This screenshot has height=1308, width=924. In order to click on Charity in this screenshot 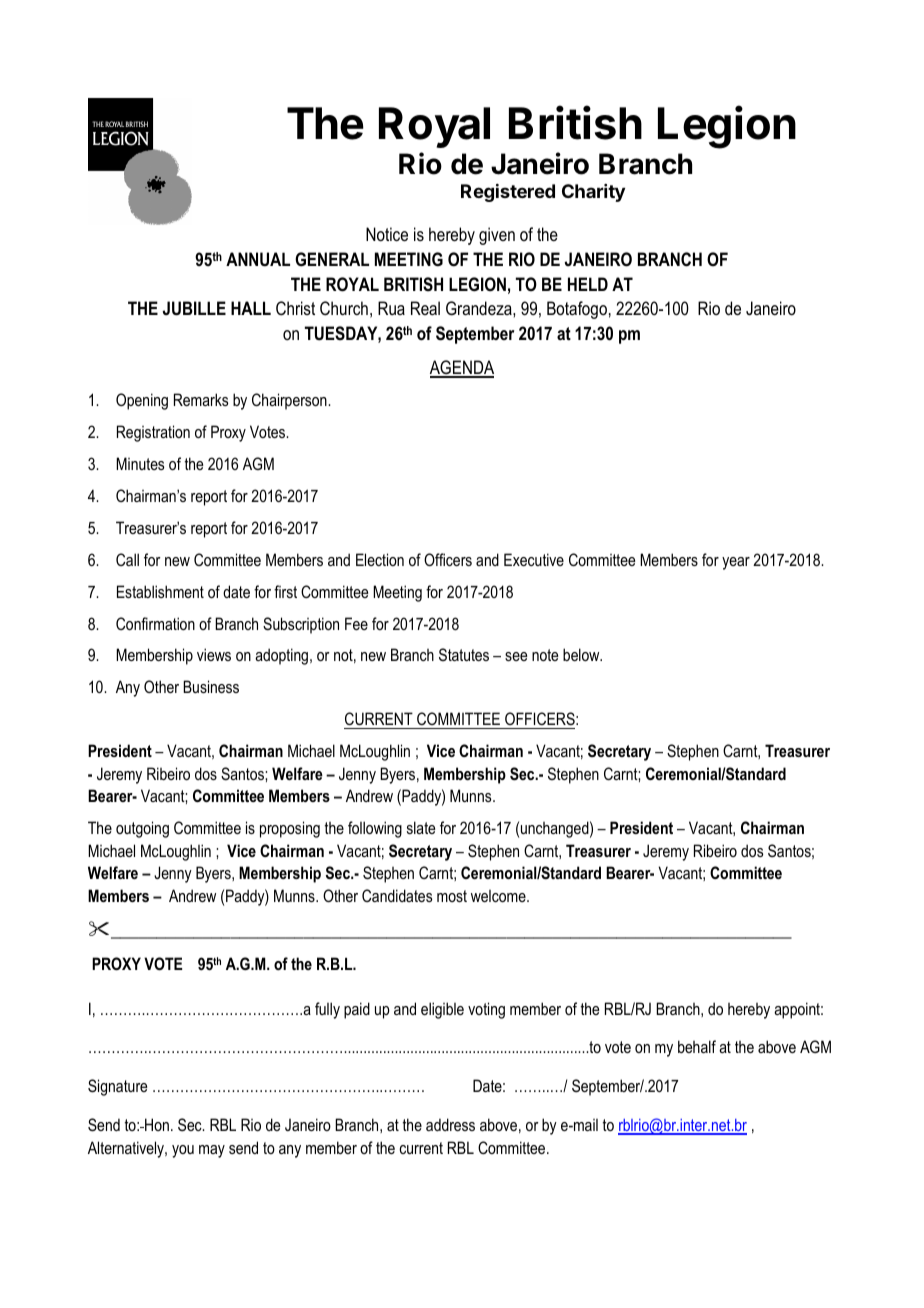, I will do `click(593, 193)`.
